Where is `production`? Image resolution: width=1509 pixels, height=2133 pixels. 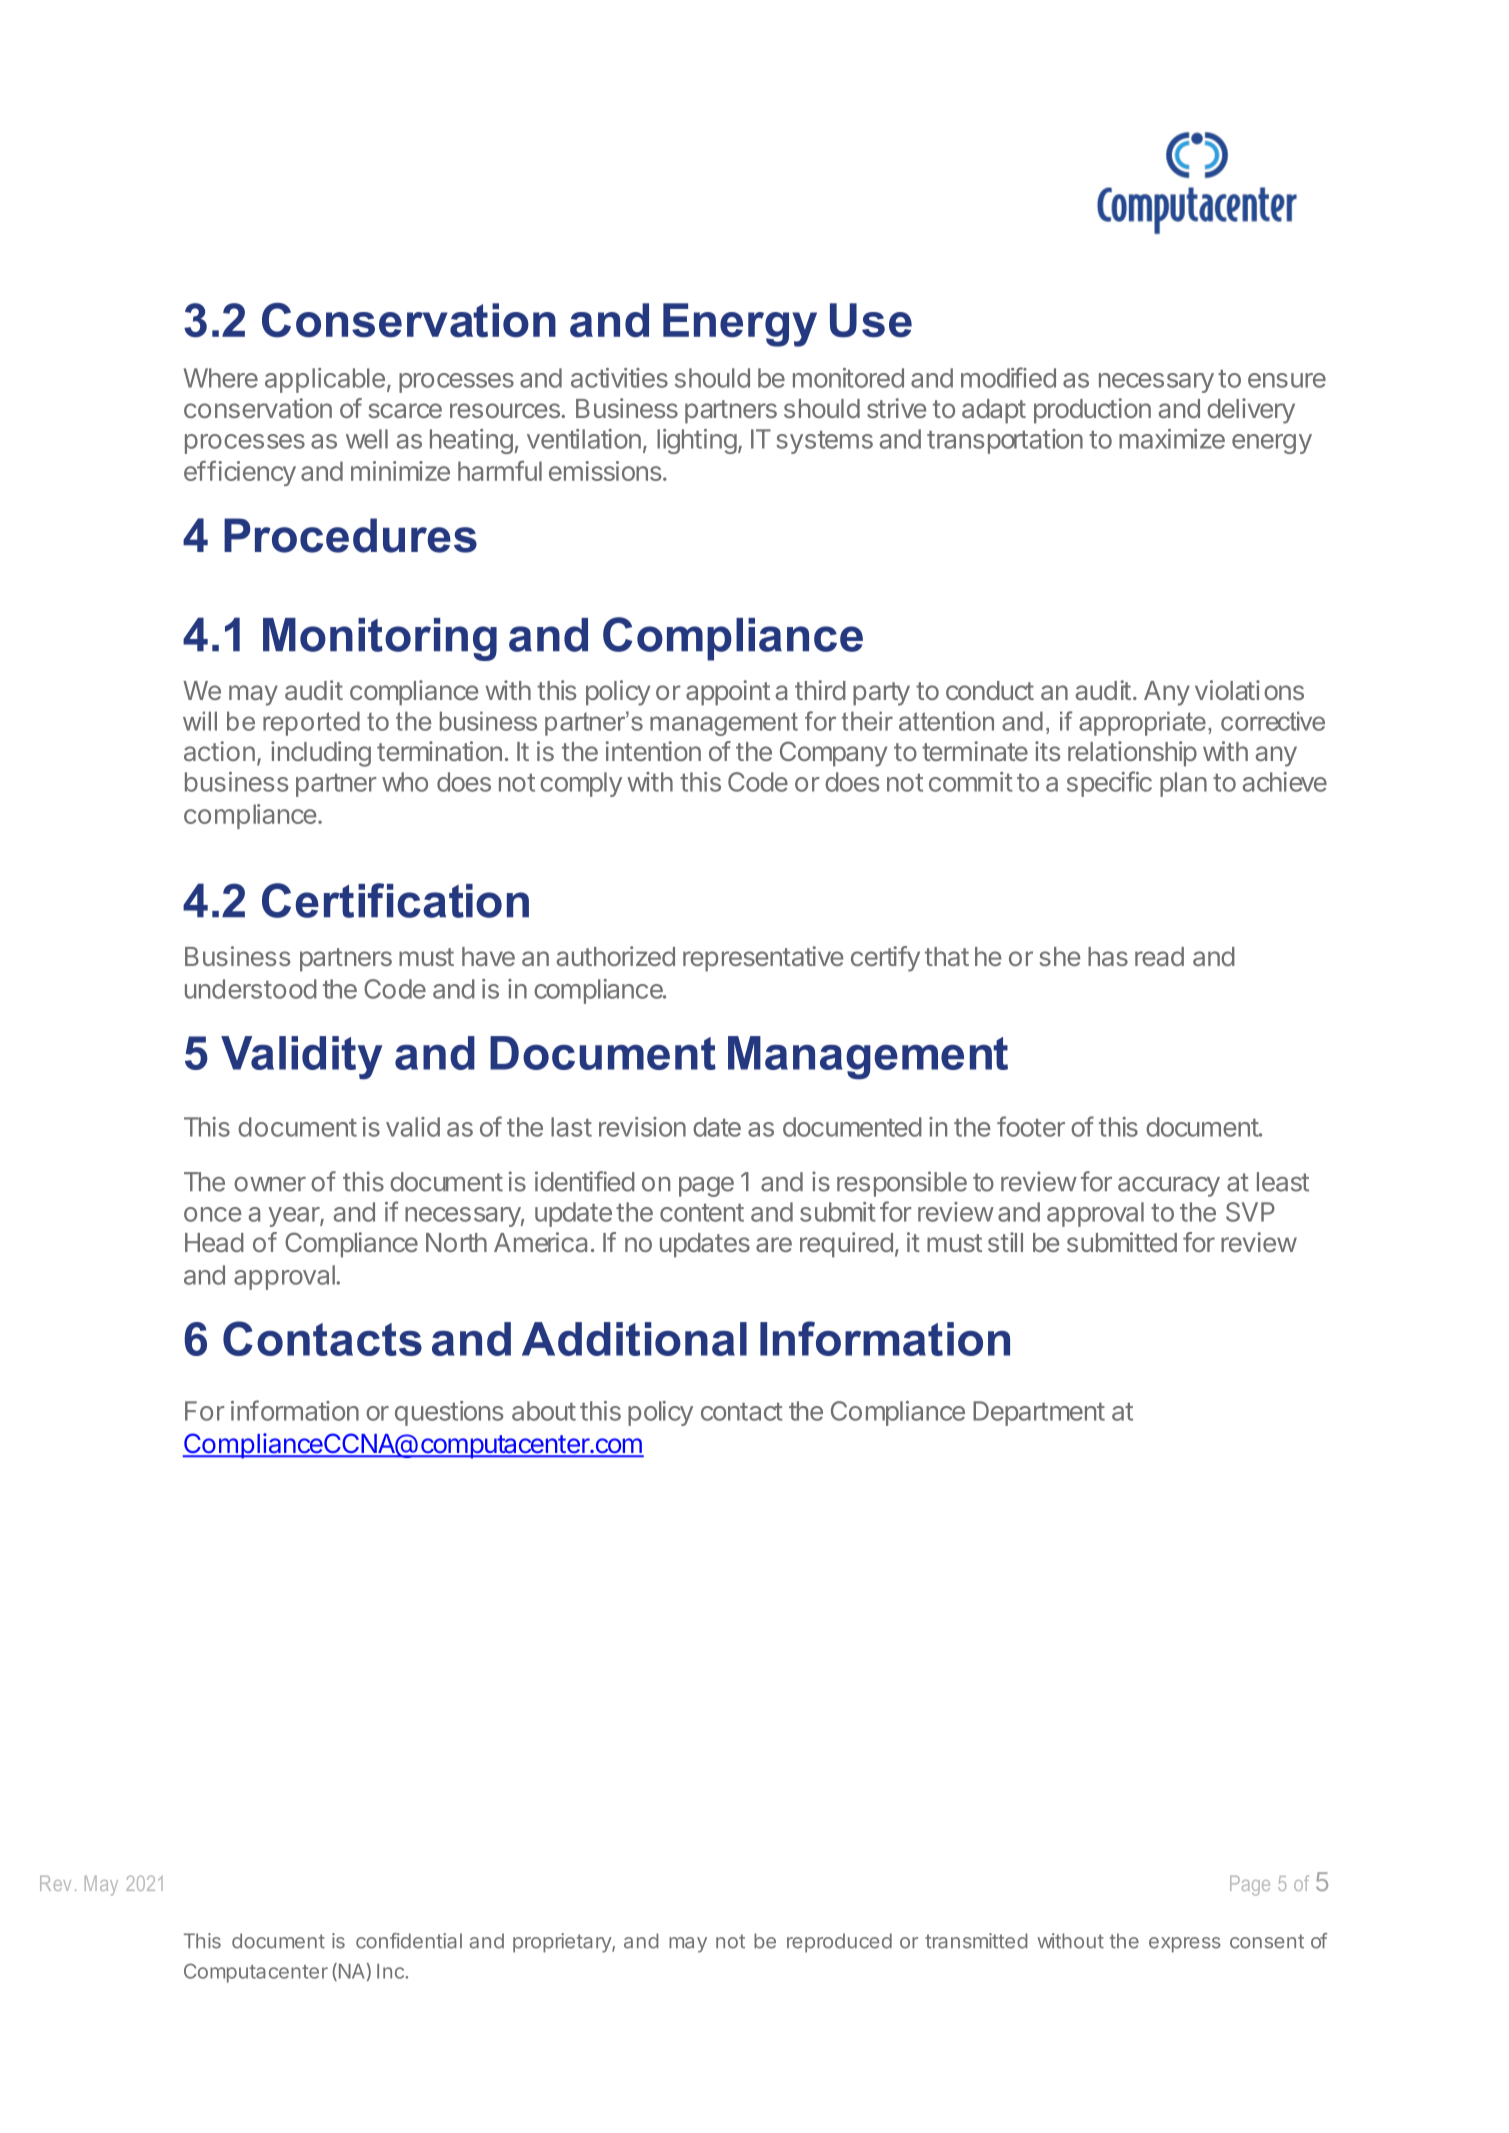
production is located at coordinates (1092, 411).
